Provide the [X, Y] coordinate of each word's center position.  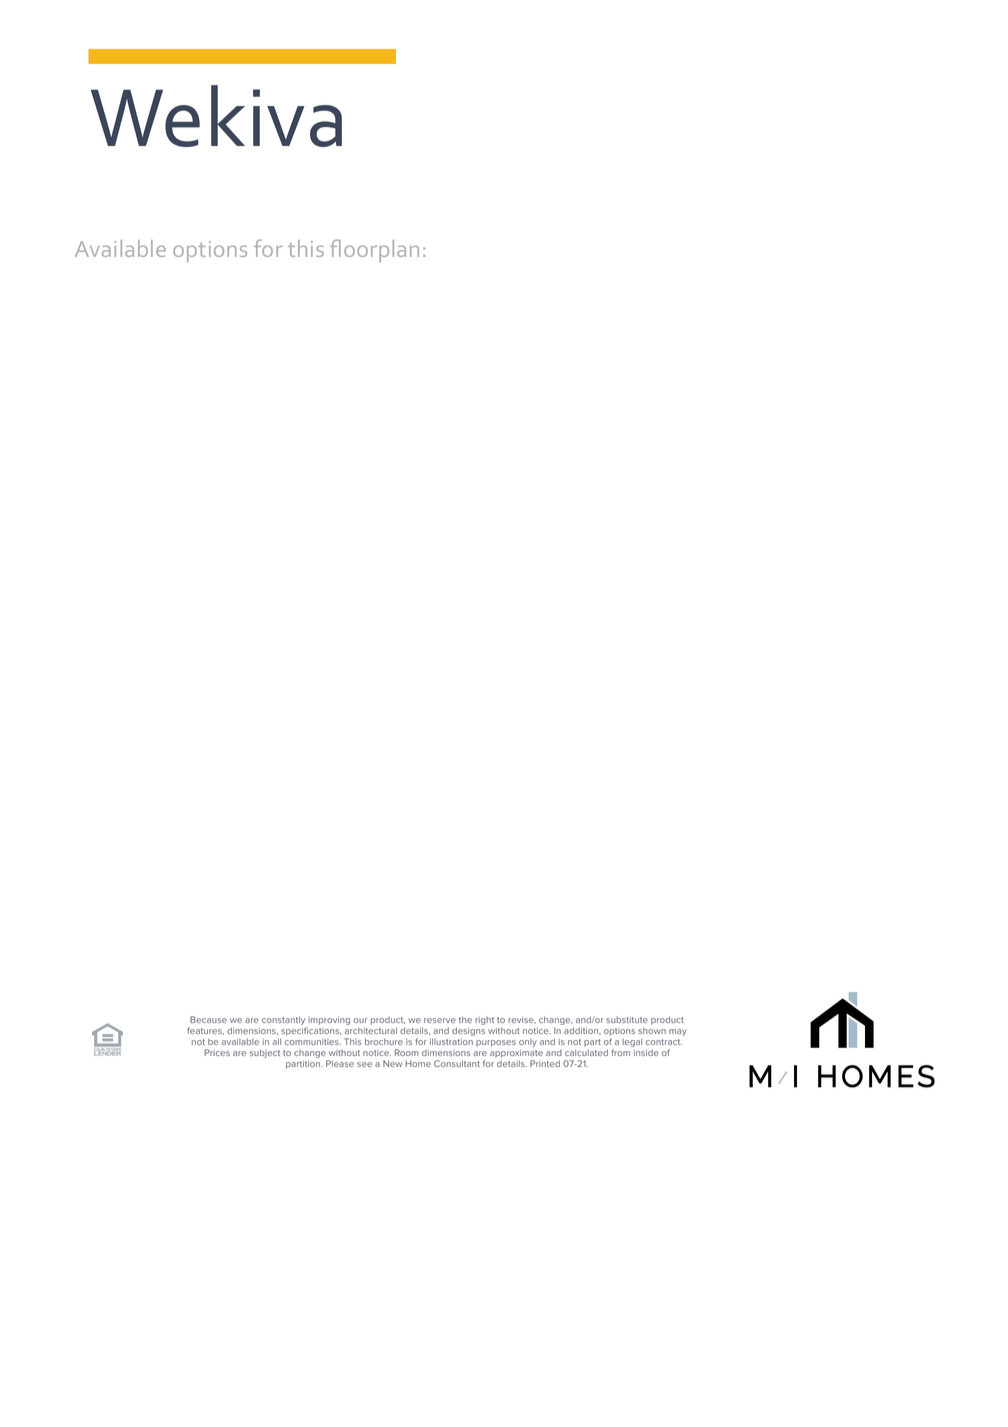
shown [652, 1030]
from [620, 1052]
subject [264, 1053]
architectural [371, 1030]
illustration [451, 1041]
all [276, 1041]
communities [313, 1042]
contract [664, 1042]
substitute [627, 1020]
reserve [440, 1020]
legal [632, 1044]
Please [340, 1063]
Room [407, 1052]
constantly [284, 1022]
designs [468, 1031]
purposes [496, 1043]
